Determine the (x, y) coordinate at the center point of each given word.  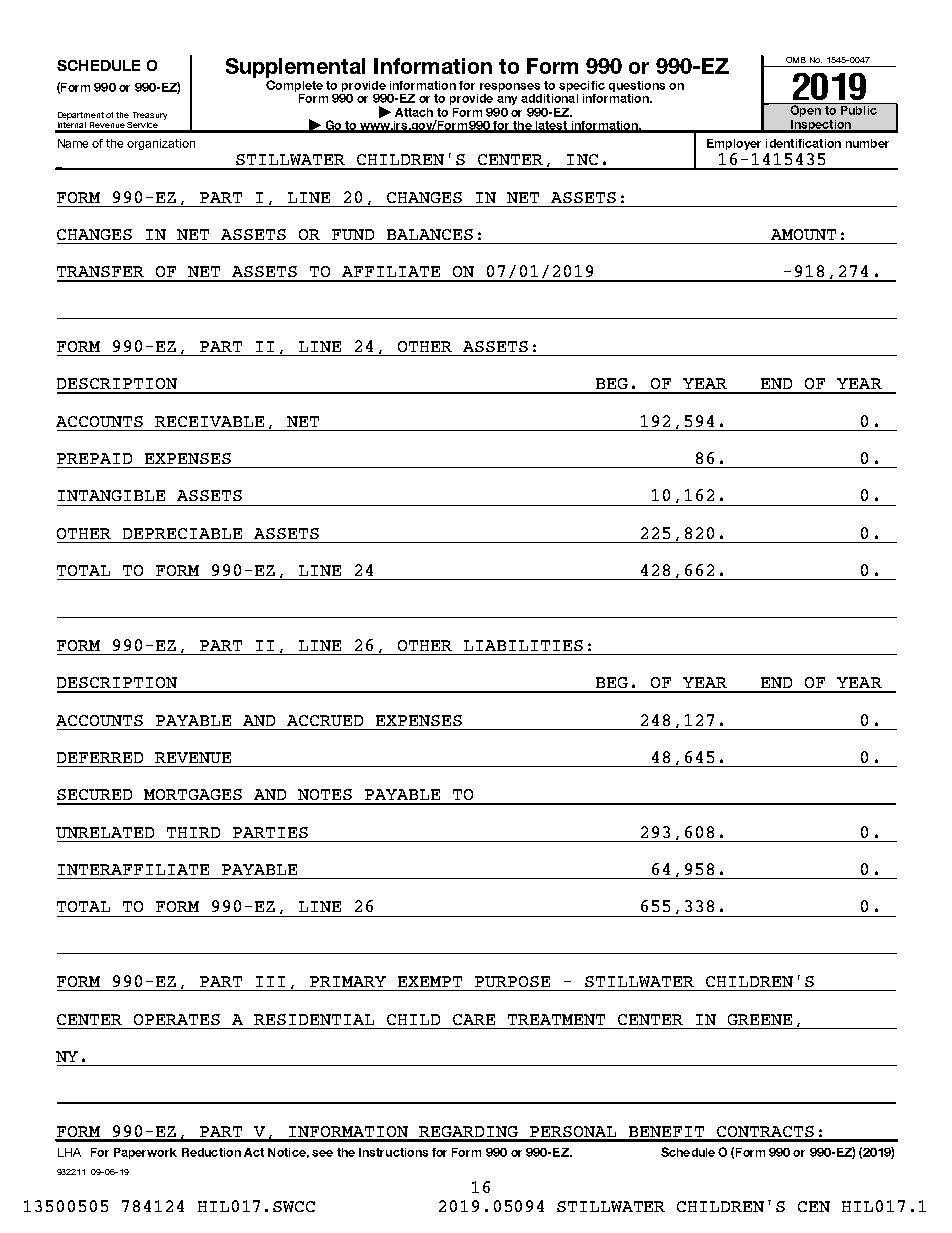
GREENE (760, 1019)
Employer (734, 144)
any (507, 100)
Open (805, 110)
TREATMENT (556, 1019)
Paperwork (145, 1153)
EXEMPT (430, 981)
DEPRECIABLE (182, 533)
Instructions (393, 1152)
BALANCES (430, 234)
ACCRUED (325, 720)
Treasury (150, 116)
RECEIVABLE (209, 421)
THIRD (193, 832)
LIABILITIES (523, 645)
